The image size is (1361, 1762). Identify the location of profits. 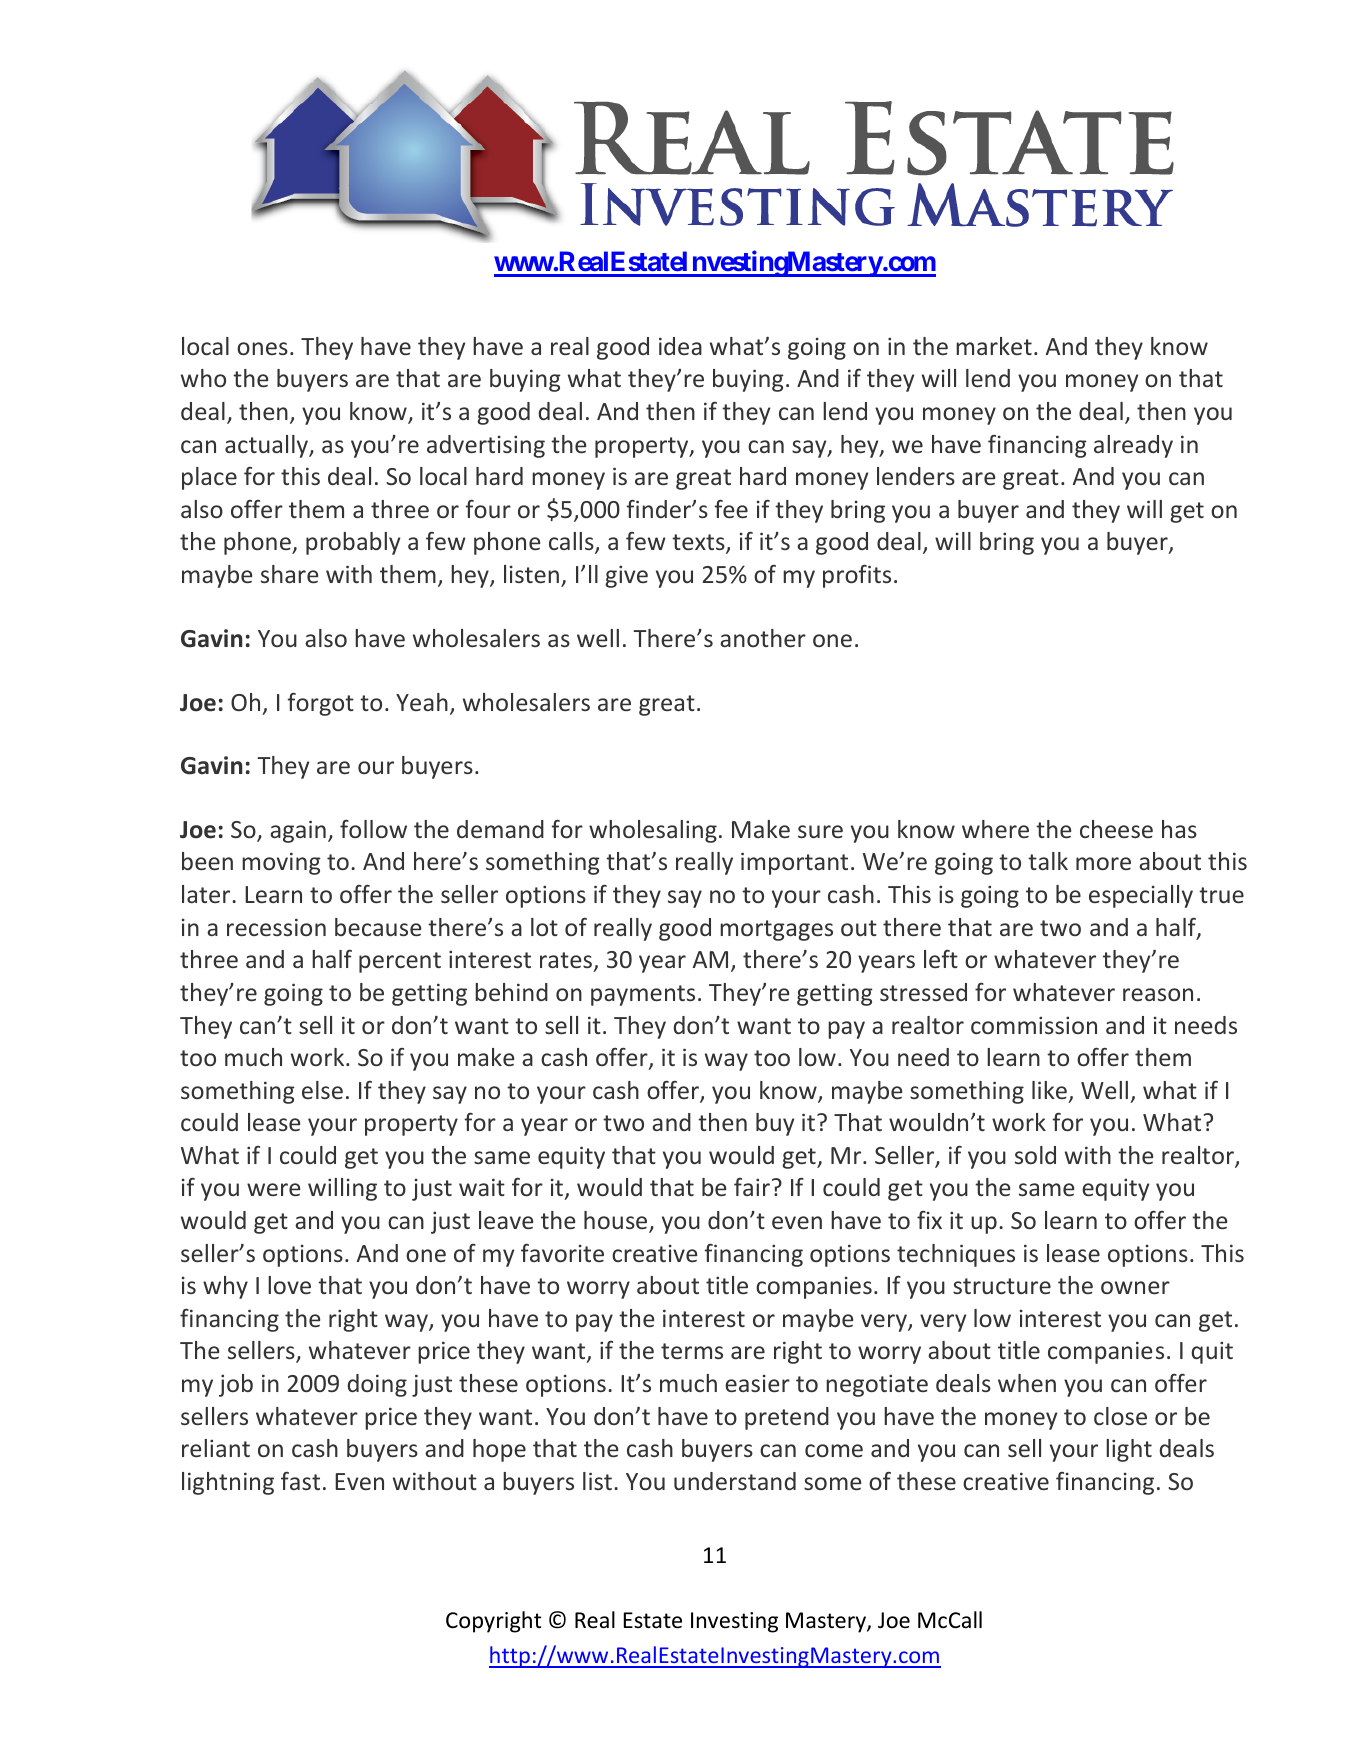
(857, 576).
